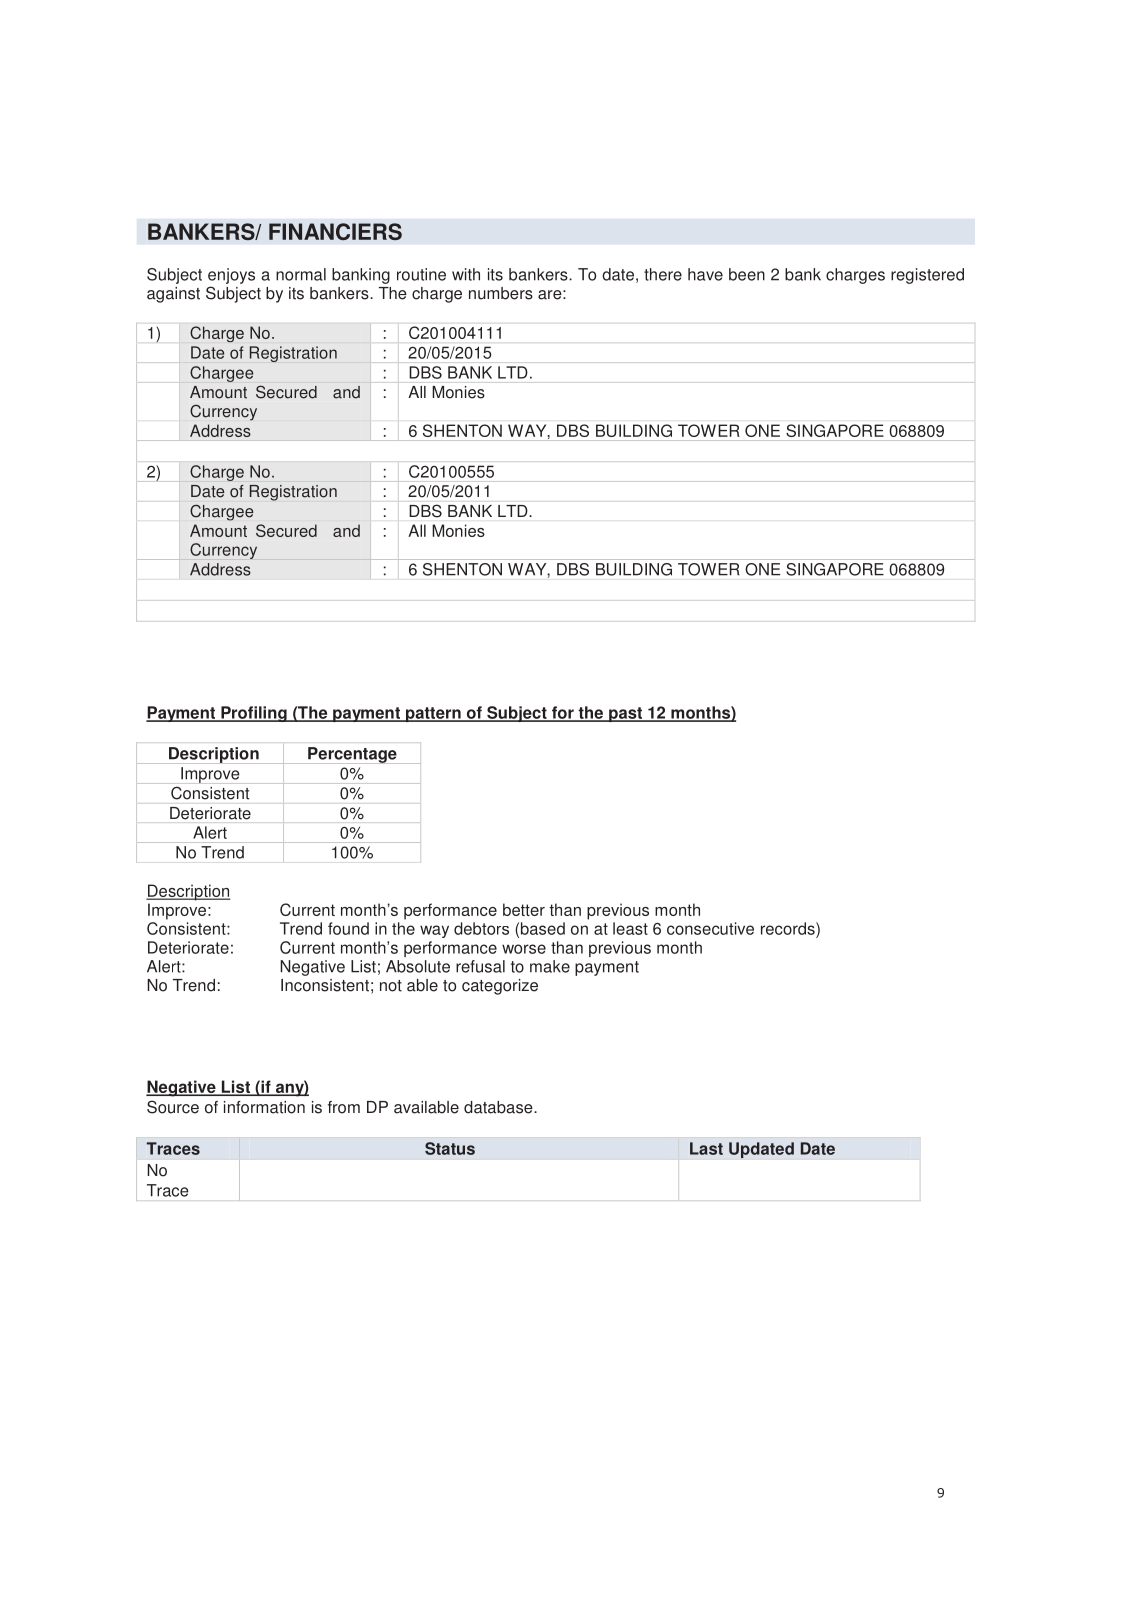 This image has width=1131, height=1599. What do you see at coordinates (927, 276) in the image?
I see `registered` at bounding box center [927, 276].
